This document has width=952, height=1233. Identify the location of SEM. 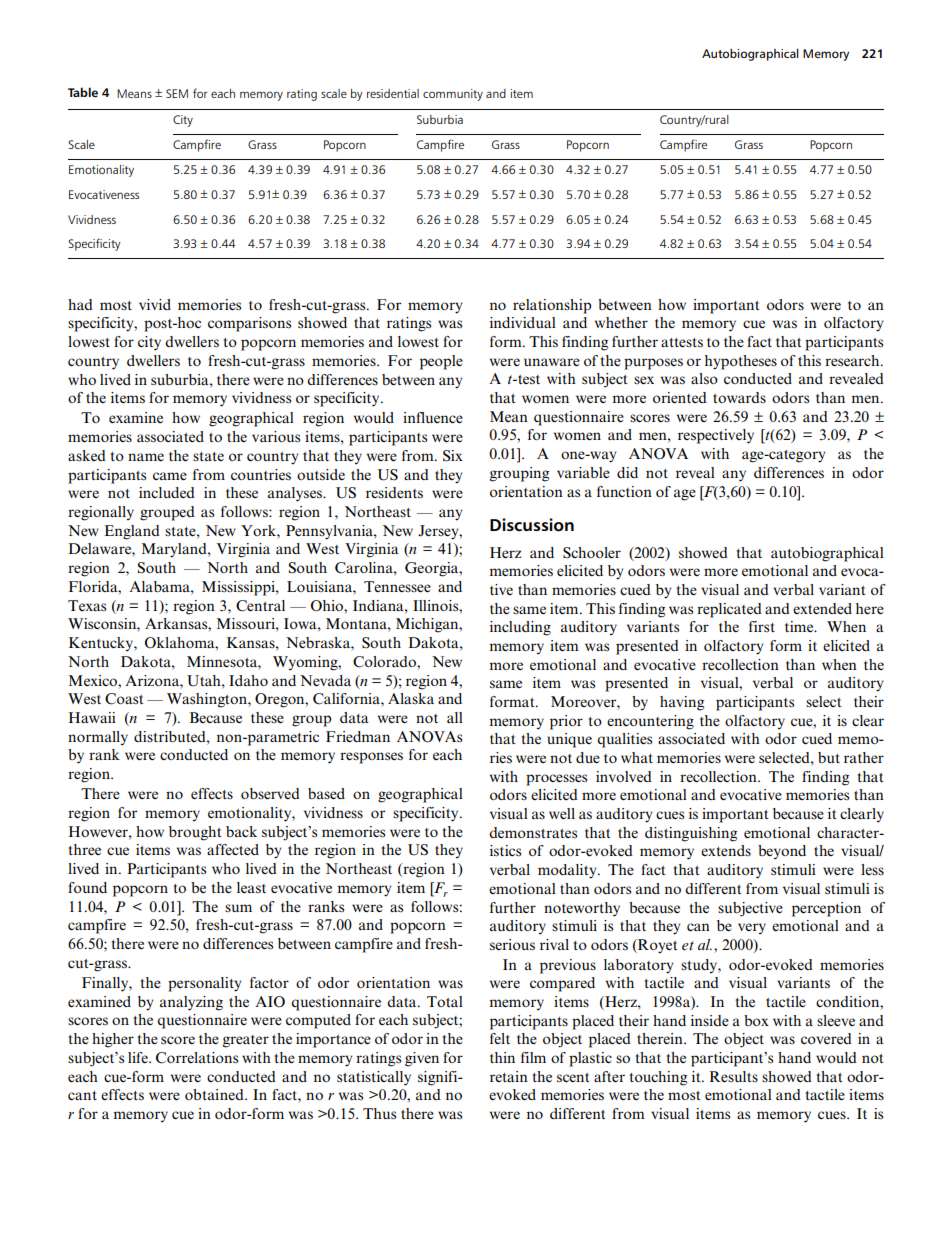
(177, 93).
